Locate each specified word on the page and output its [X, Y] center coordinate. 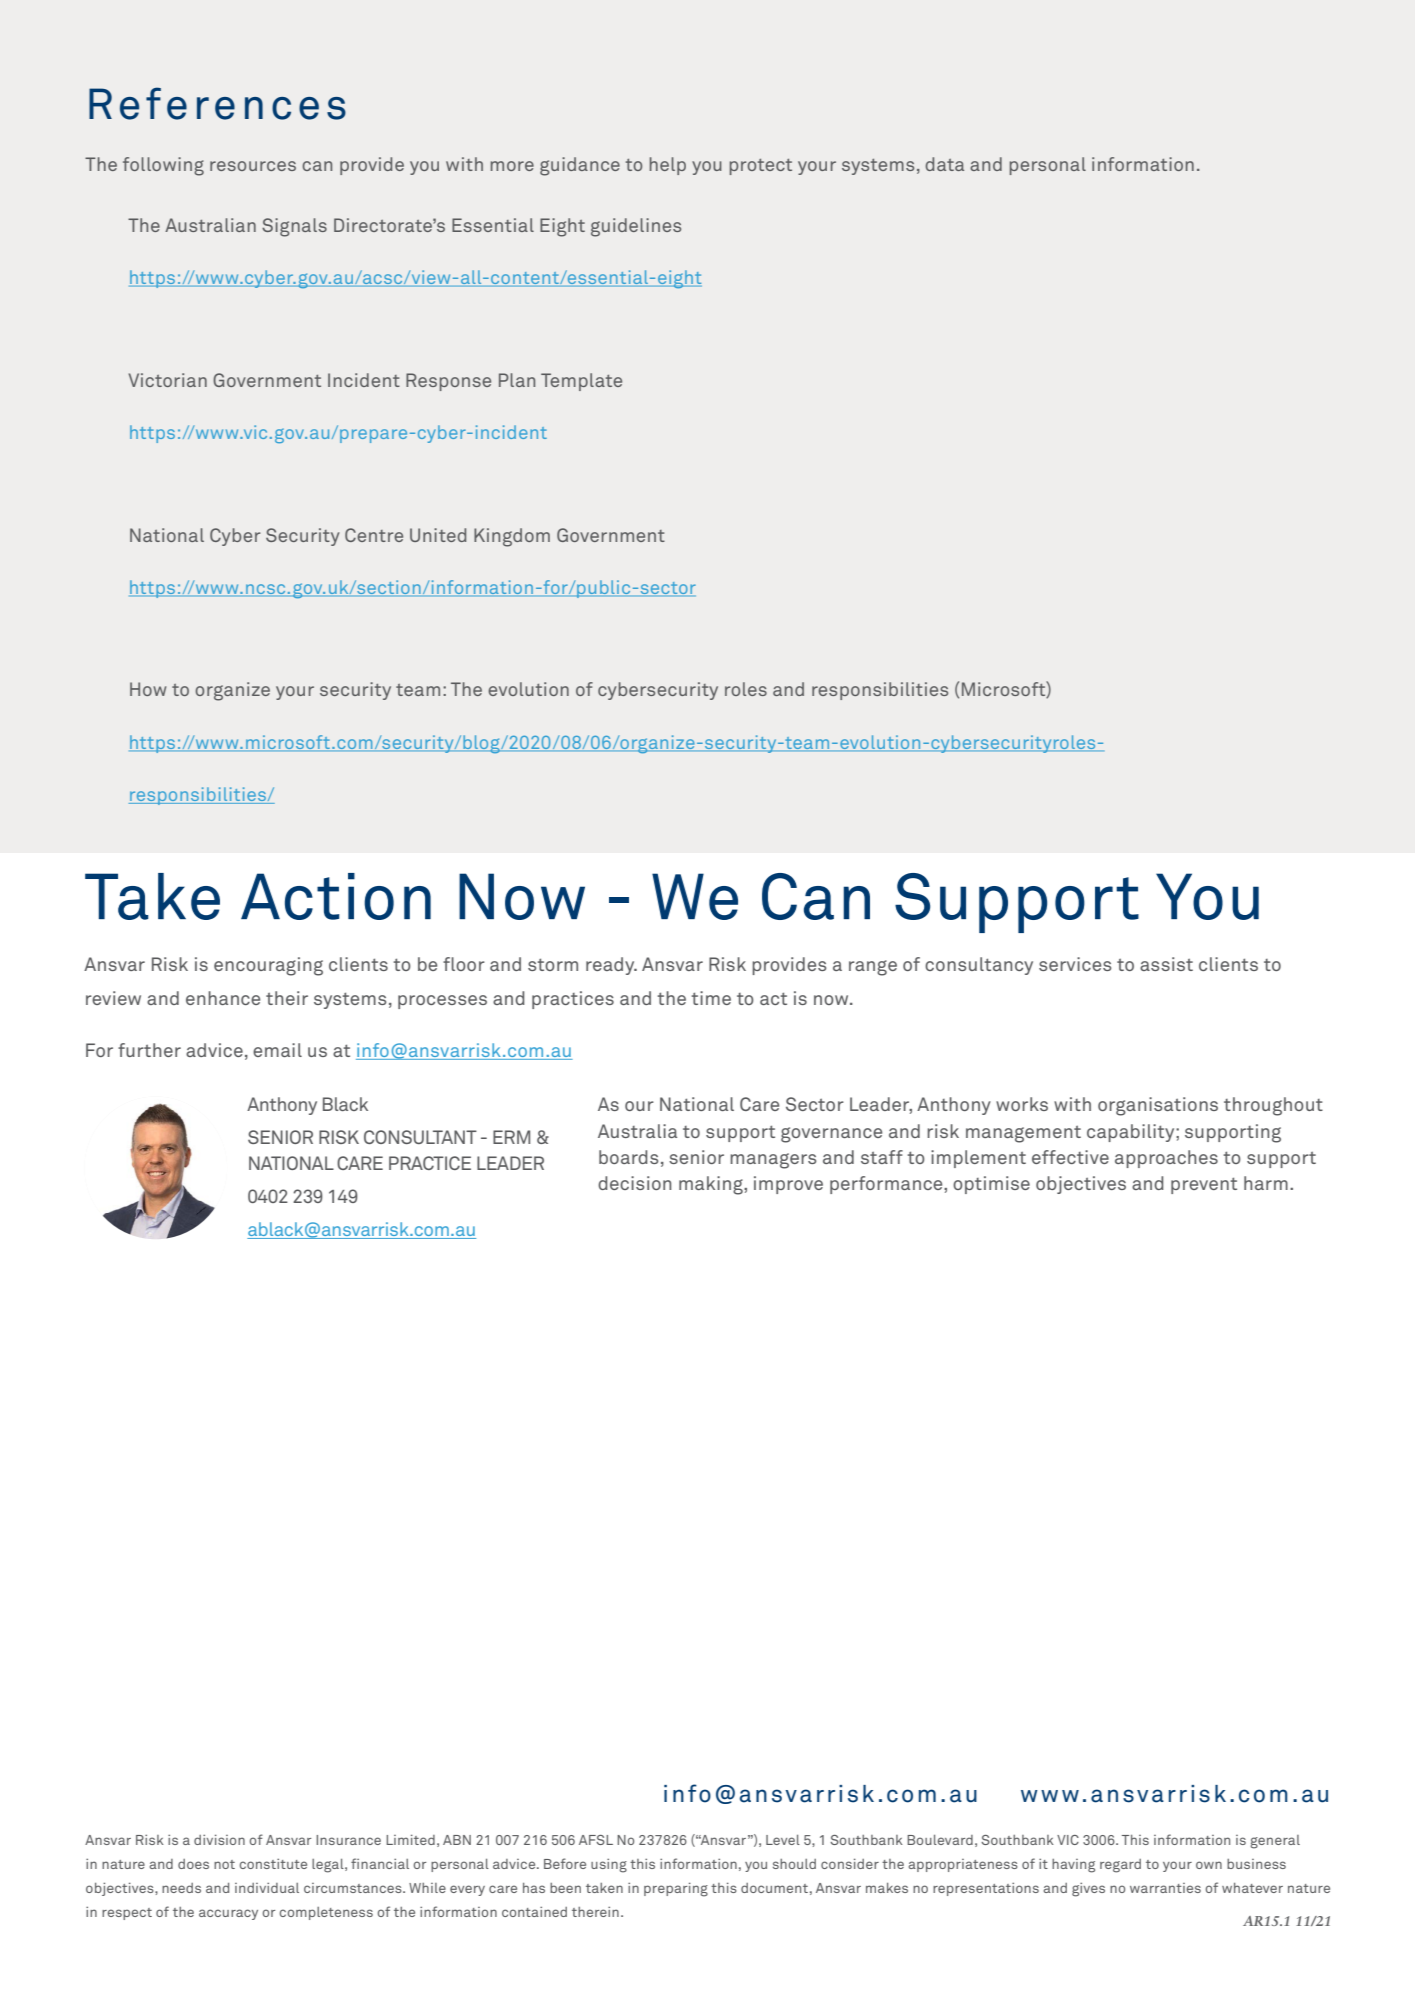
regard [1120, 1866]
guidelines [636, 227]
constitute [273, 1864]
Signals [294, 227]
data [944, 164]
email [277, 1050]
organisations [1158, 1106]
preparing [676, 1889]
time [711, 998]
